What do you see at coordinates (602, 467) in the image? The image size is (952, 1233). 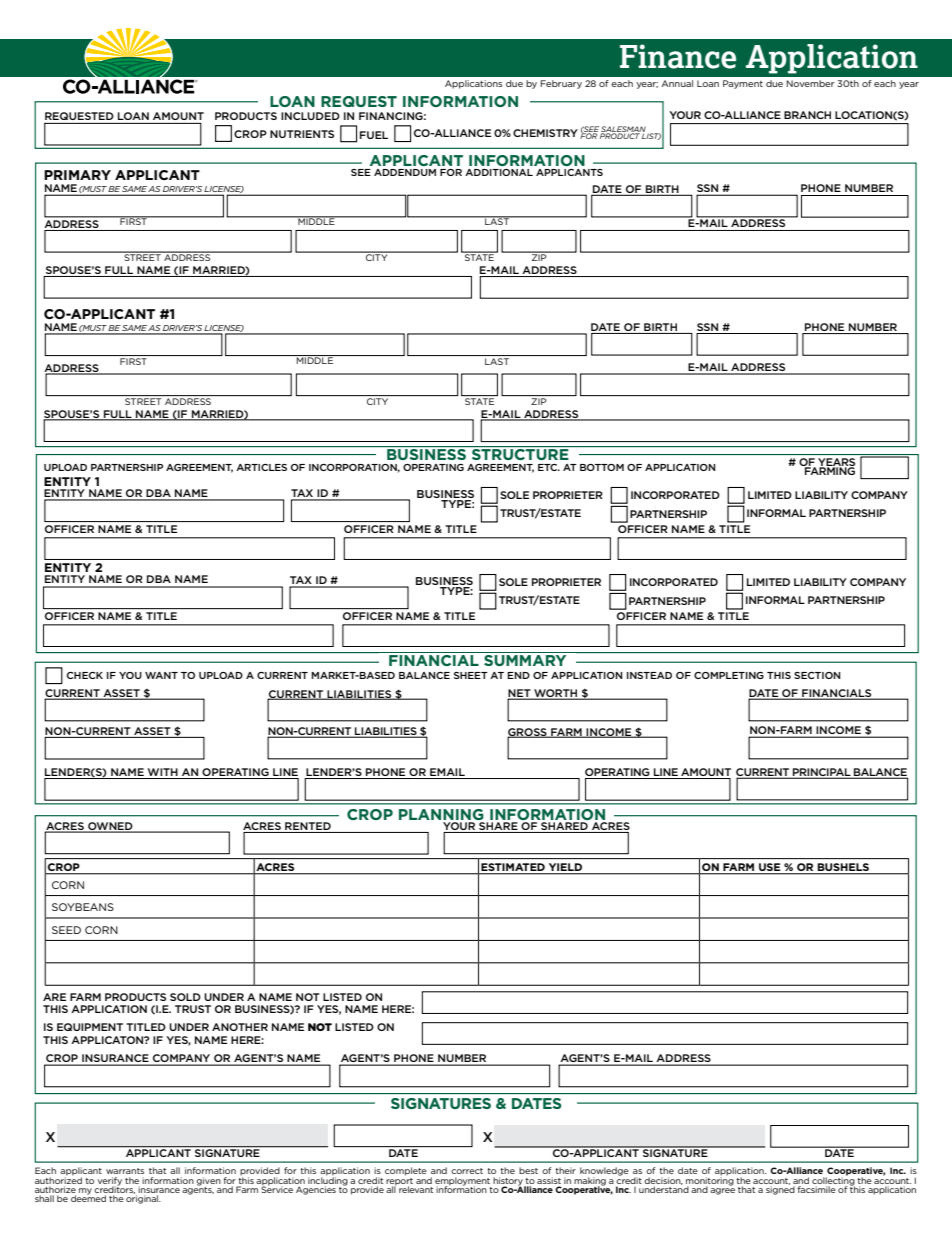 I see `BOTTOM` at bounding box center [602, 467].
